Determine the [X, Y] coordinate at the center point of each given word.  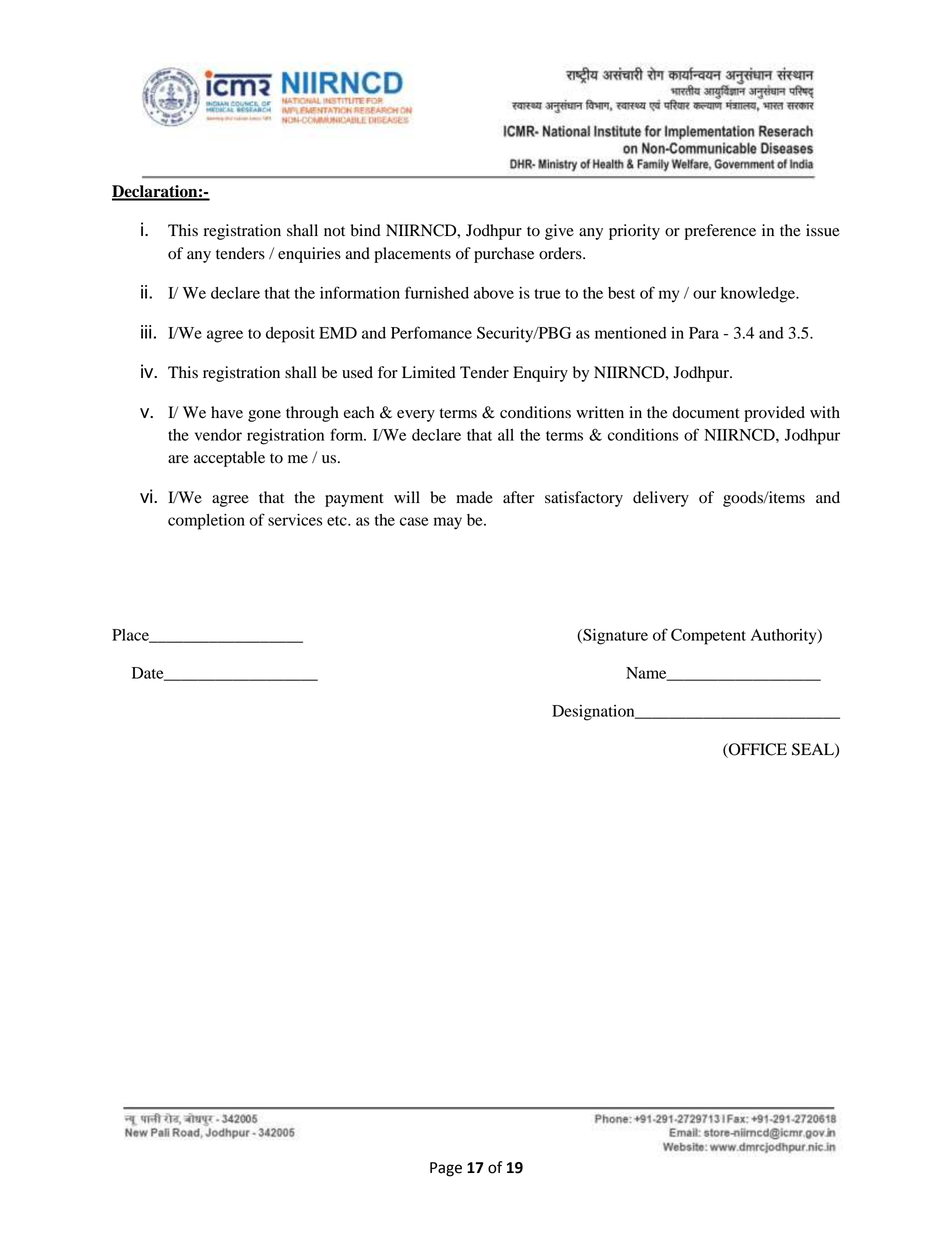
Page [446, 1169]
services [295, 520]
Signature [614, 637]
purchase [504, 255]
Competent [708, 636]
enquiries [309, 255]
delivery [661, 499]
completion [206, 522]
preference [720, 232]
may [448, 523]
